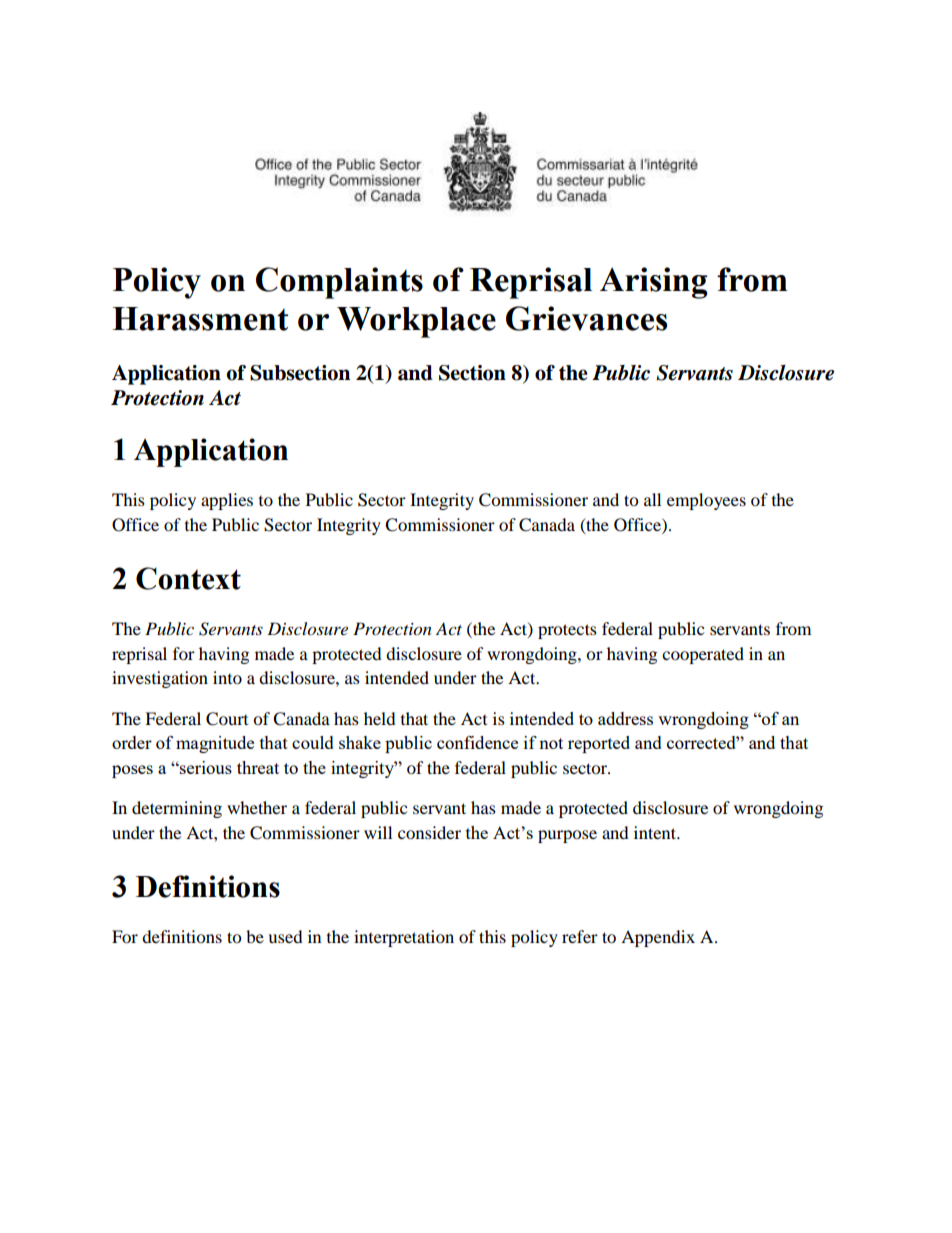 The image size is (952, 1233). Describe the element at coordinates (404, 938) in the screenshot. I see `interpretation` at that location.
